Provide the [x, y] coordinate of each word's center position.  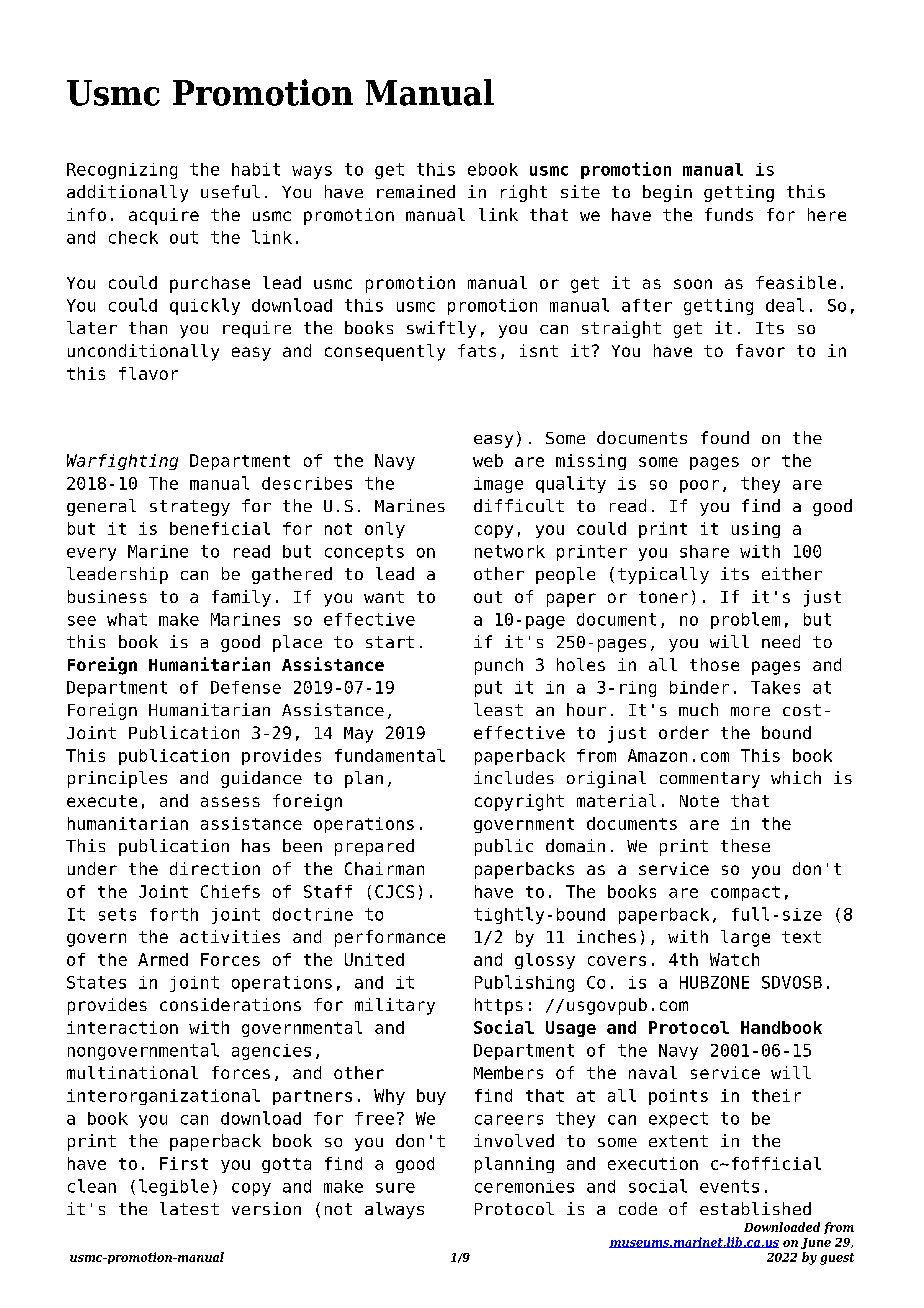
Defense [246, 687]
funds [729, 214]
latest [189, 1208]
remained [416, 191]
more [750, 711]
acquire [164, 216]
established [755, 1208]
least [498, 709]
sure [395, 1188]
